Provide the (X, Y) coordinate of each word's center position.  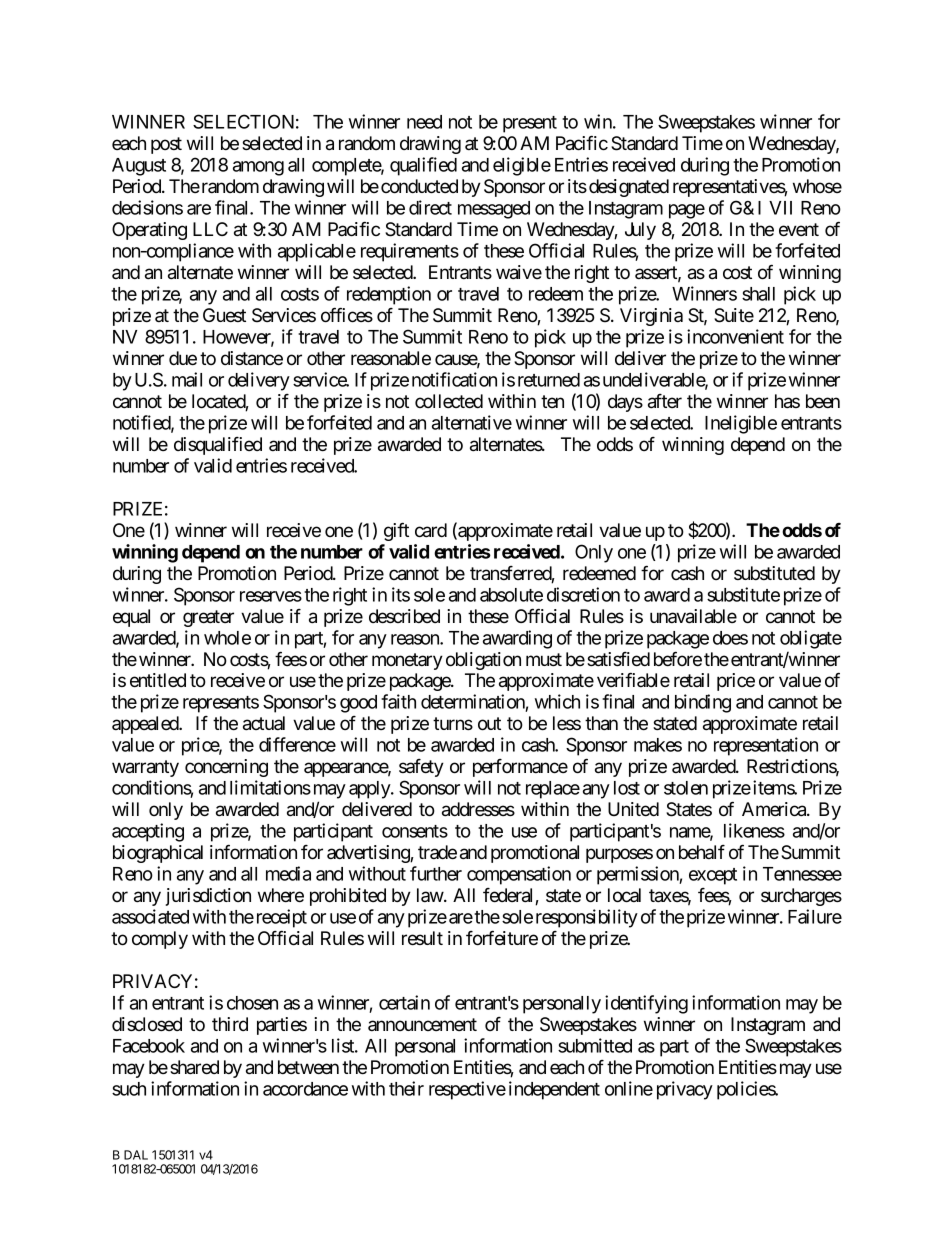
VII (780, 208)
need (424, 122)
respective (467, 1090)
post (166, 145)
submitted (595, 1045)
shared (194, 1067)
